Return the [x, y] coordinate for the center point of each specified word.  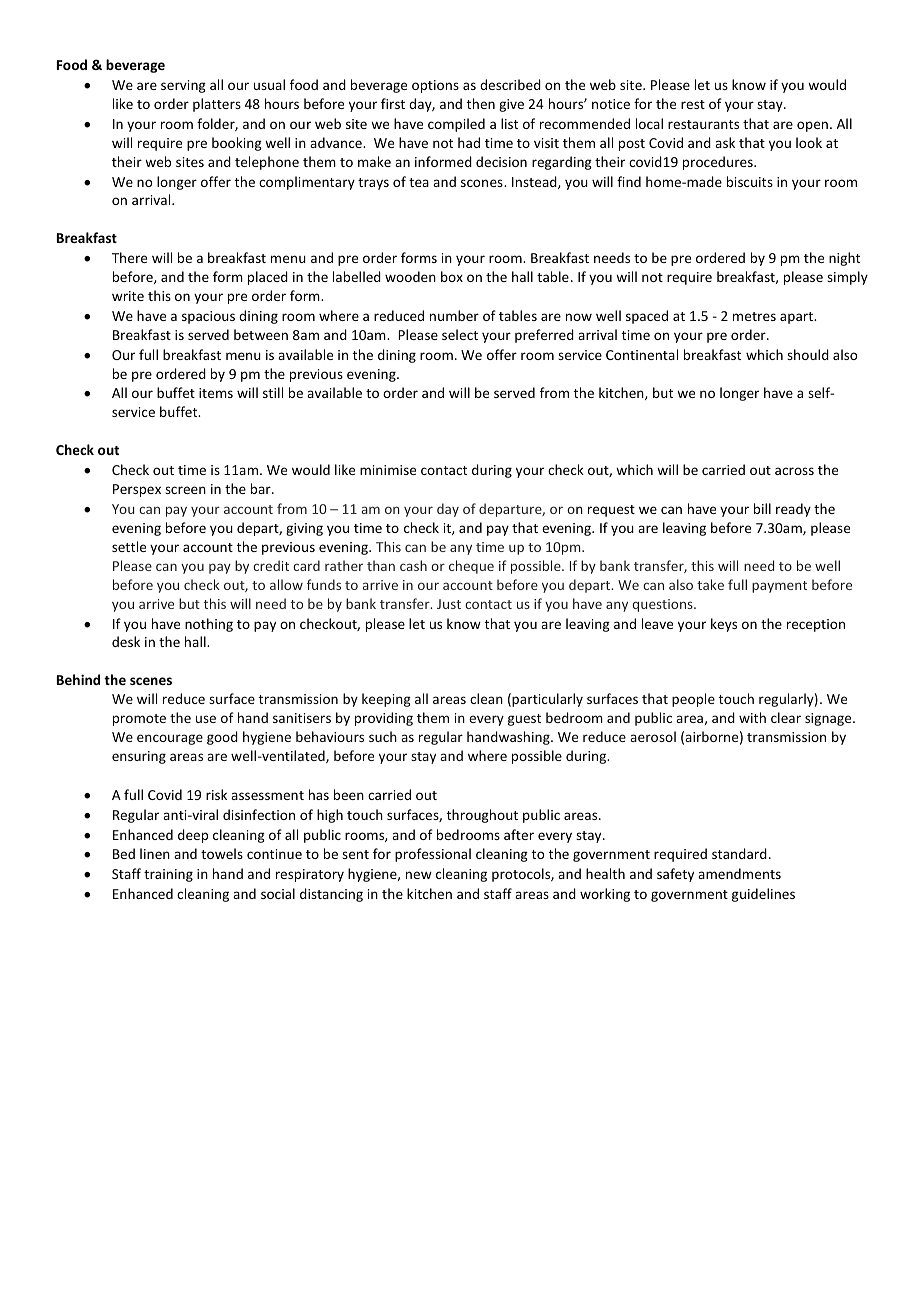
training [168, 875]
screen [185, 490]
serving [183, 86]
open [812, 126]
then [481, 103]
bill [762, 508]
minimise [388, 470]
